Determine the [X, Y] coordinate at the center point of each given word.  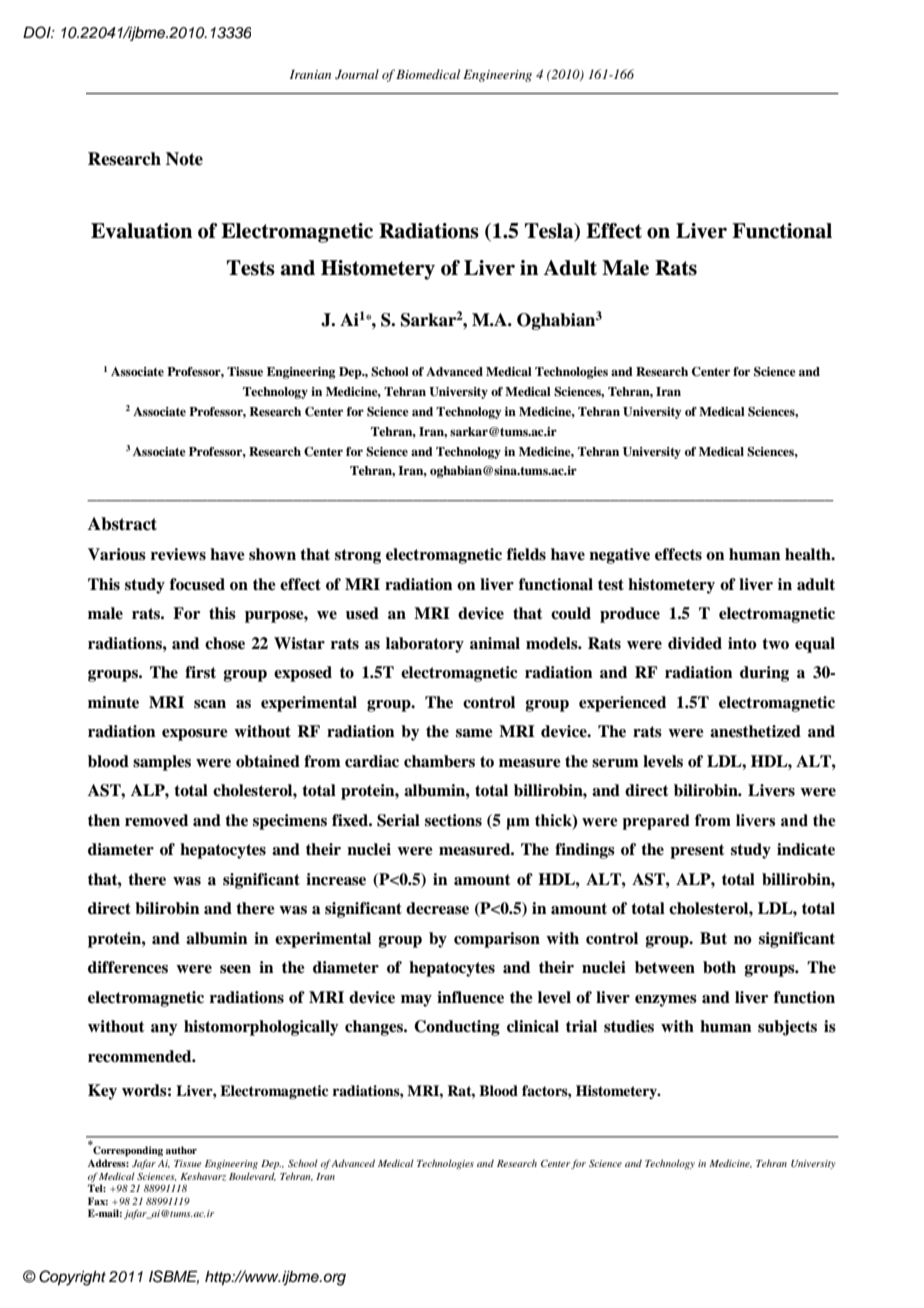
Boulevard [252, 1176]
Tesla [550, 231]
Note [184, 159]
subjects [787, 1028]
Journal [357, 74]
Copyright [72, 1278]
